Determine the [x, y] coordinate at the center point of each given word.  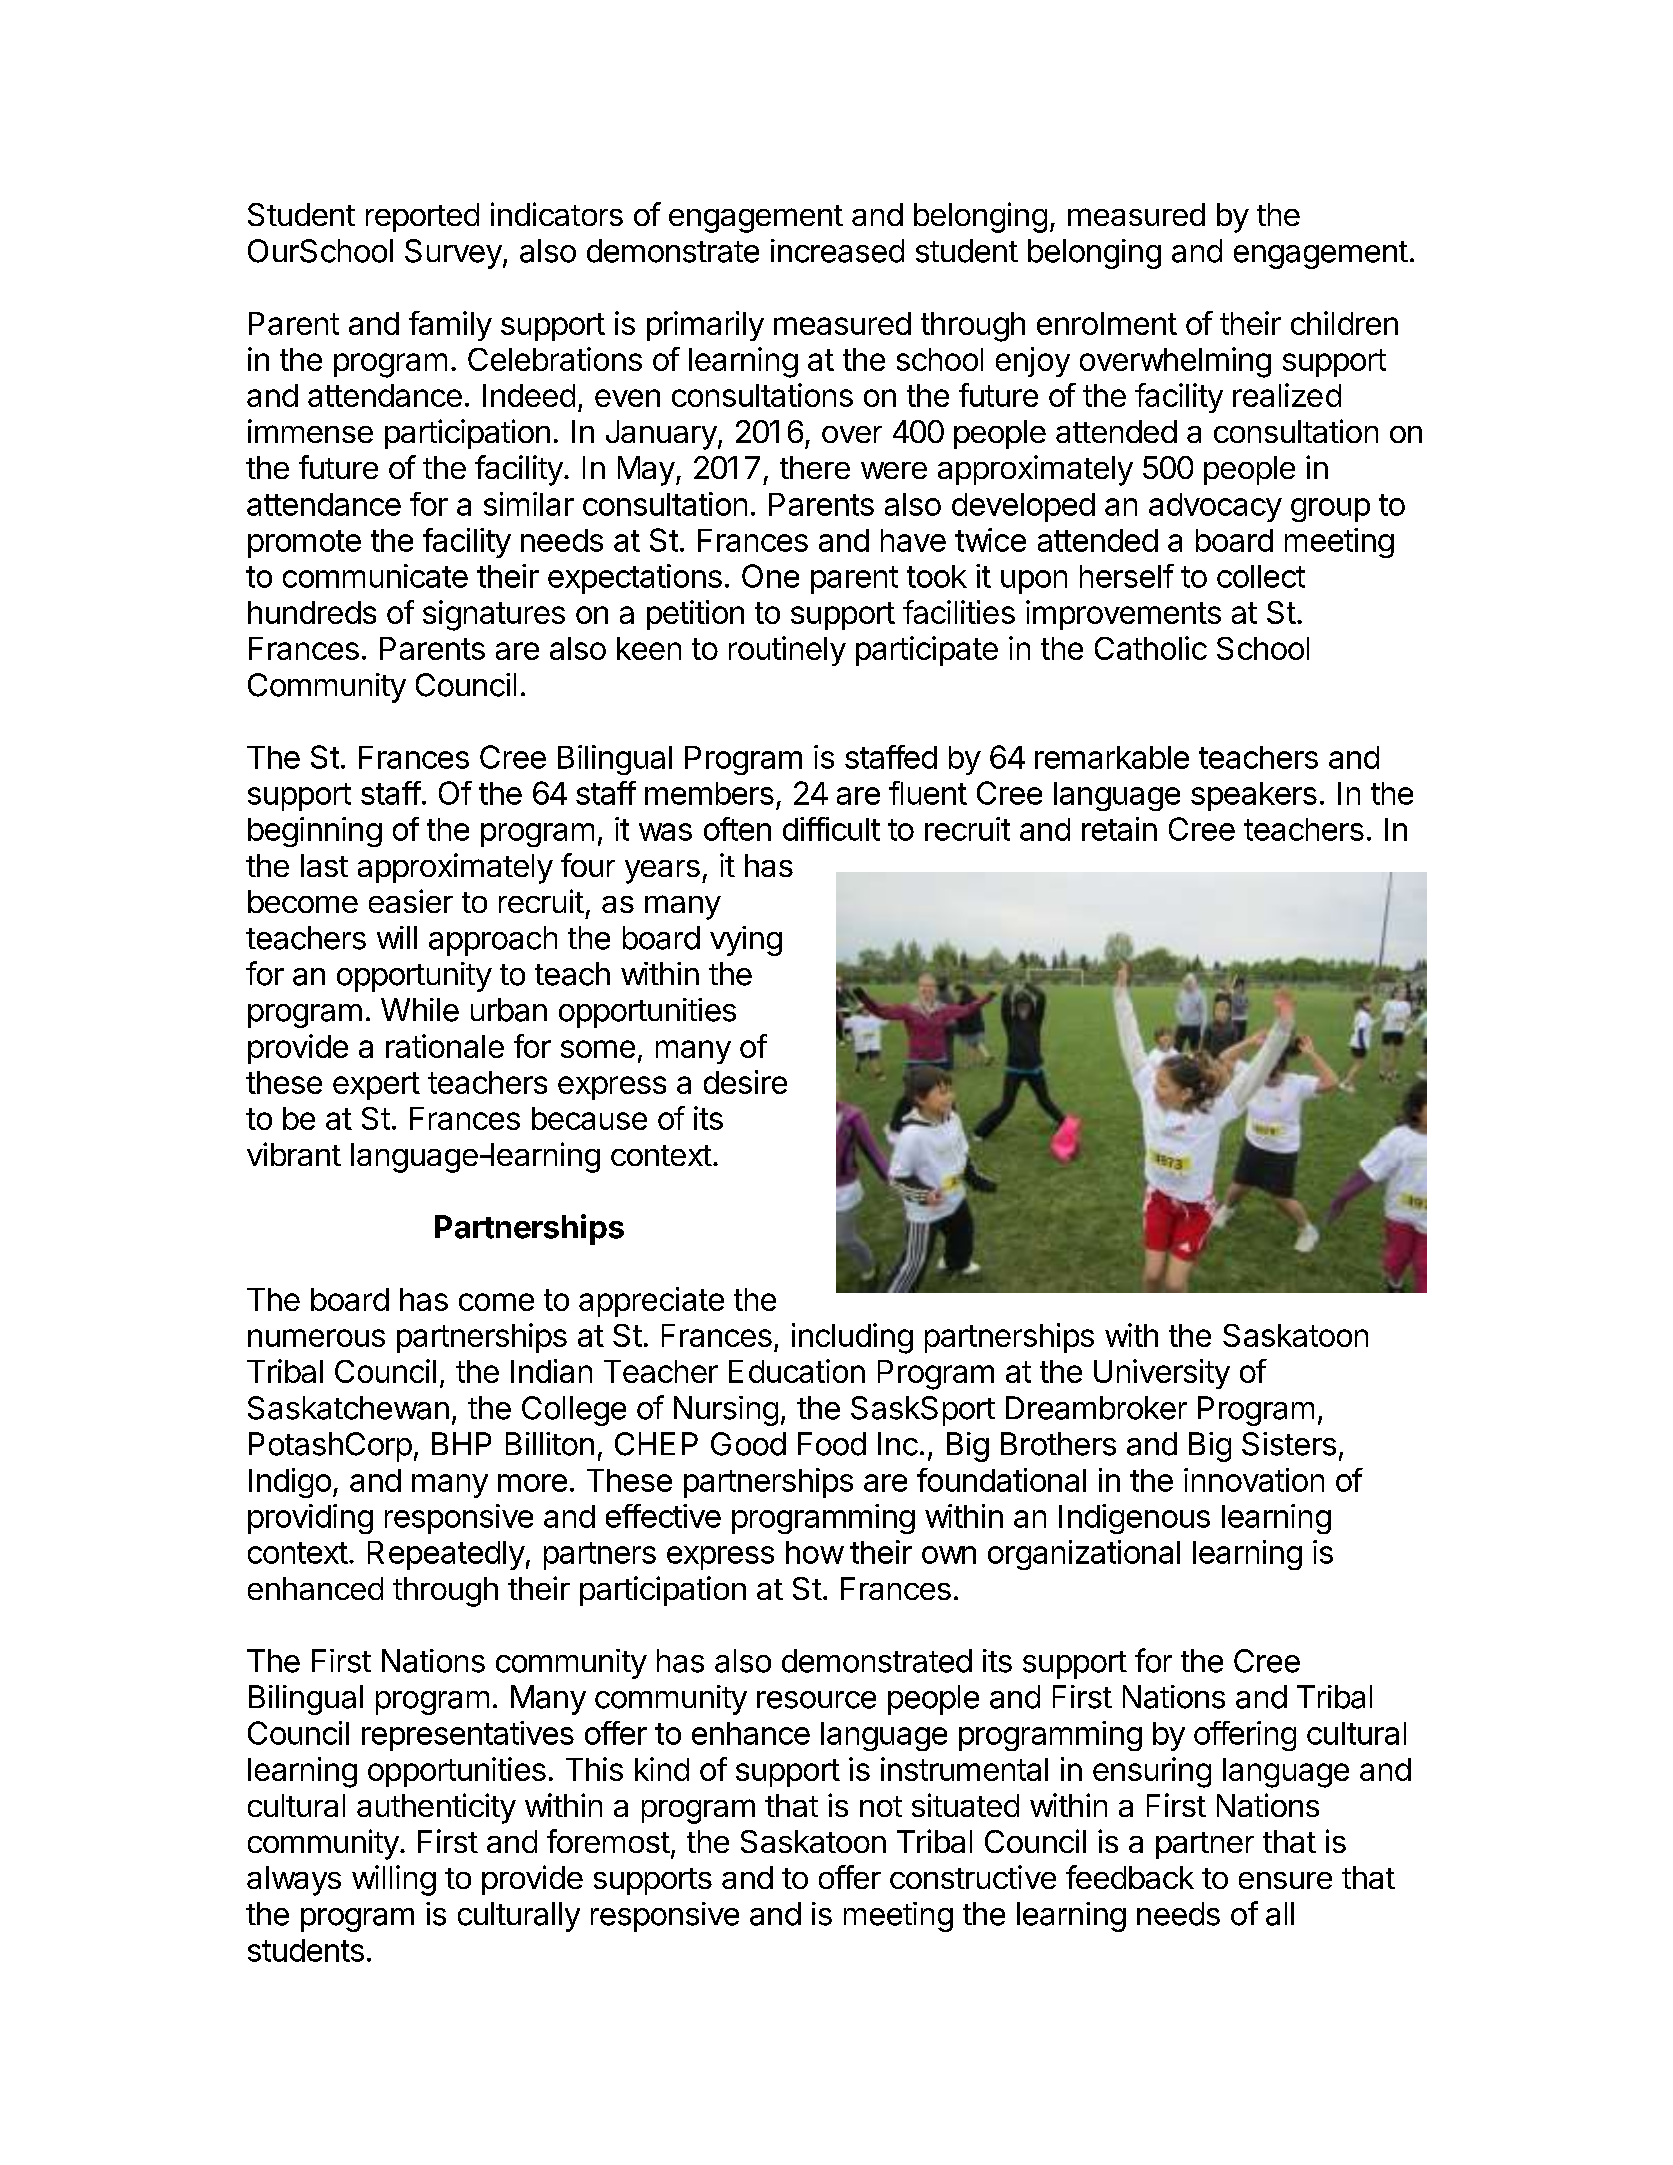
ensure [1285, 1880]
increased [837, 251]
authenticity [436, 1808]
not [881, 1806]
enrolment [1107, 323]
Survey [453, 254]
